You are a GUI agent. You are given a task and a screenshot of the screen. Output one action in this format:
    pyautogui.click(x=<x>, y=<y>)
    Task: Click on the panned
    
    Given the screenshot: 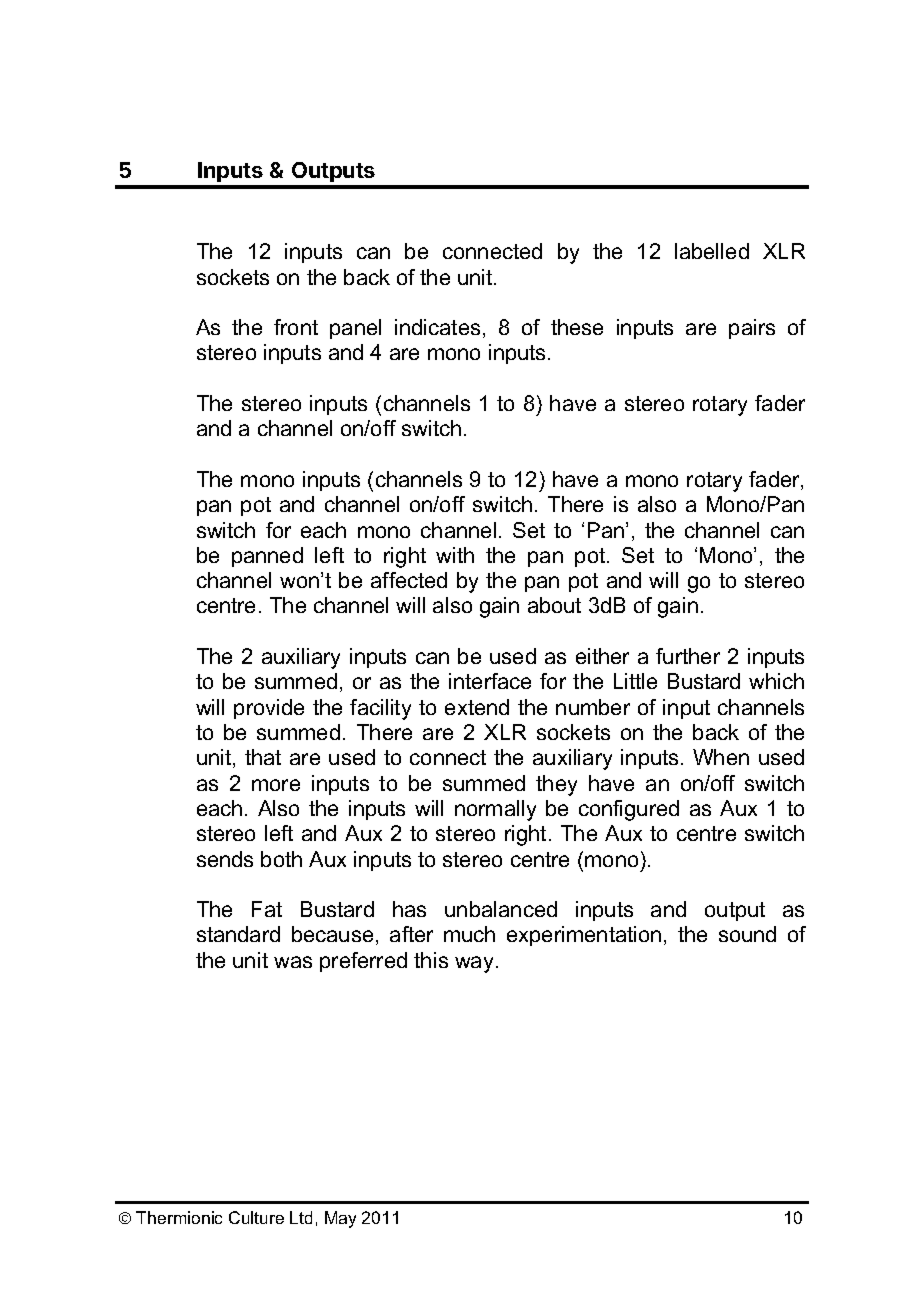 What is the action you would take?
    pyautogui.click(x=267, y=557)
